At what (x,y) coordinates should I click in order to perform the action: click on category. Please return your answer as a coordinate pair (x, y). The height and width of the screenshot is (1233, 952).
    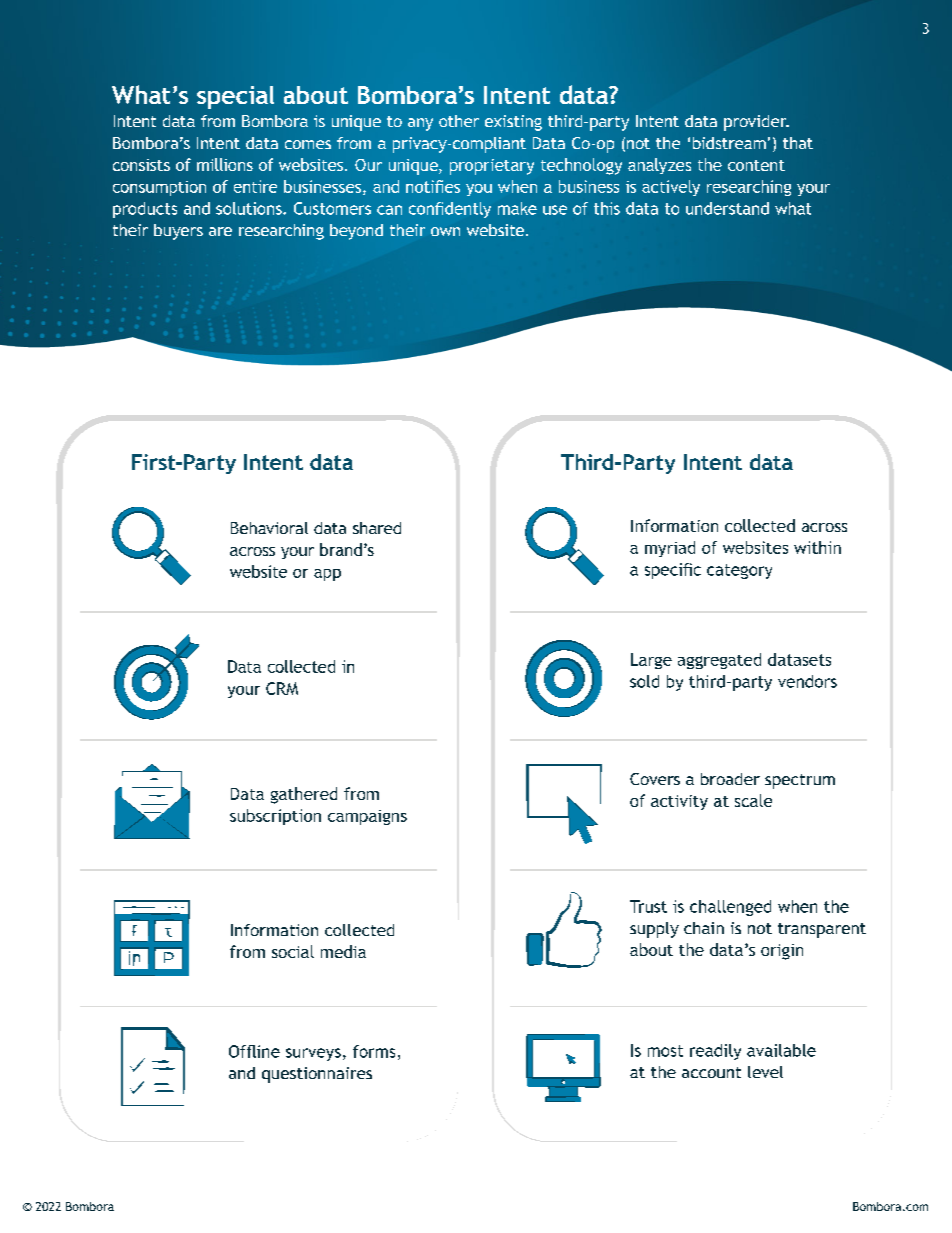
    Looking at the image, I should click on (739, 571).
